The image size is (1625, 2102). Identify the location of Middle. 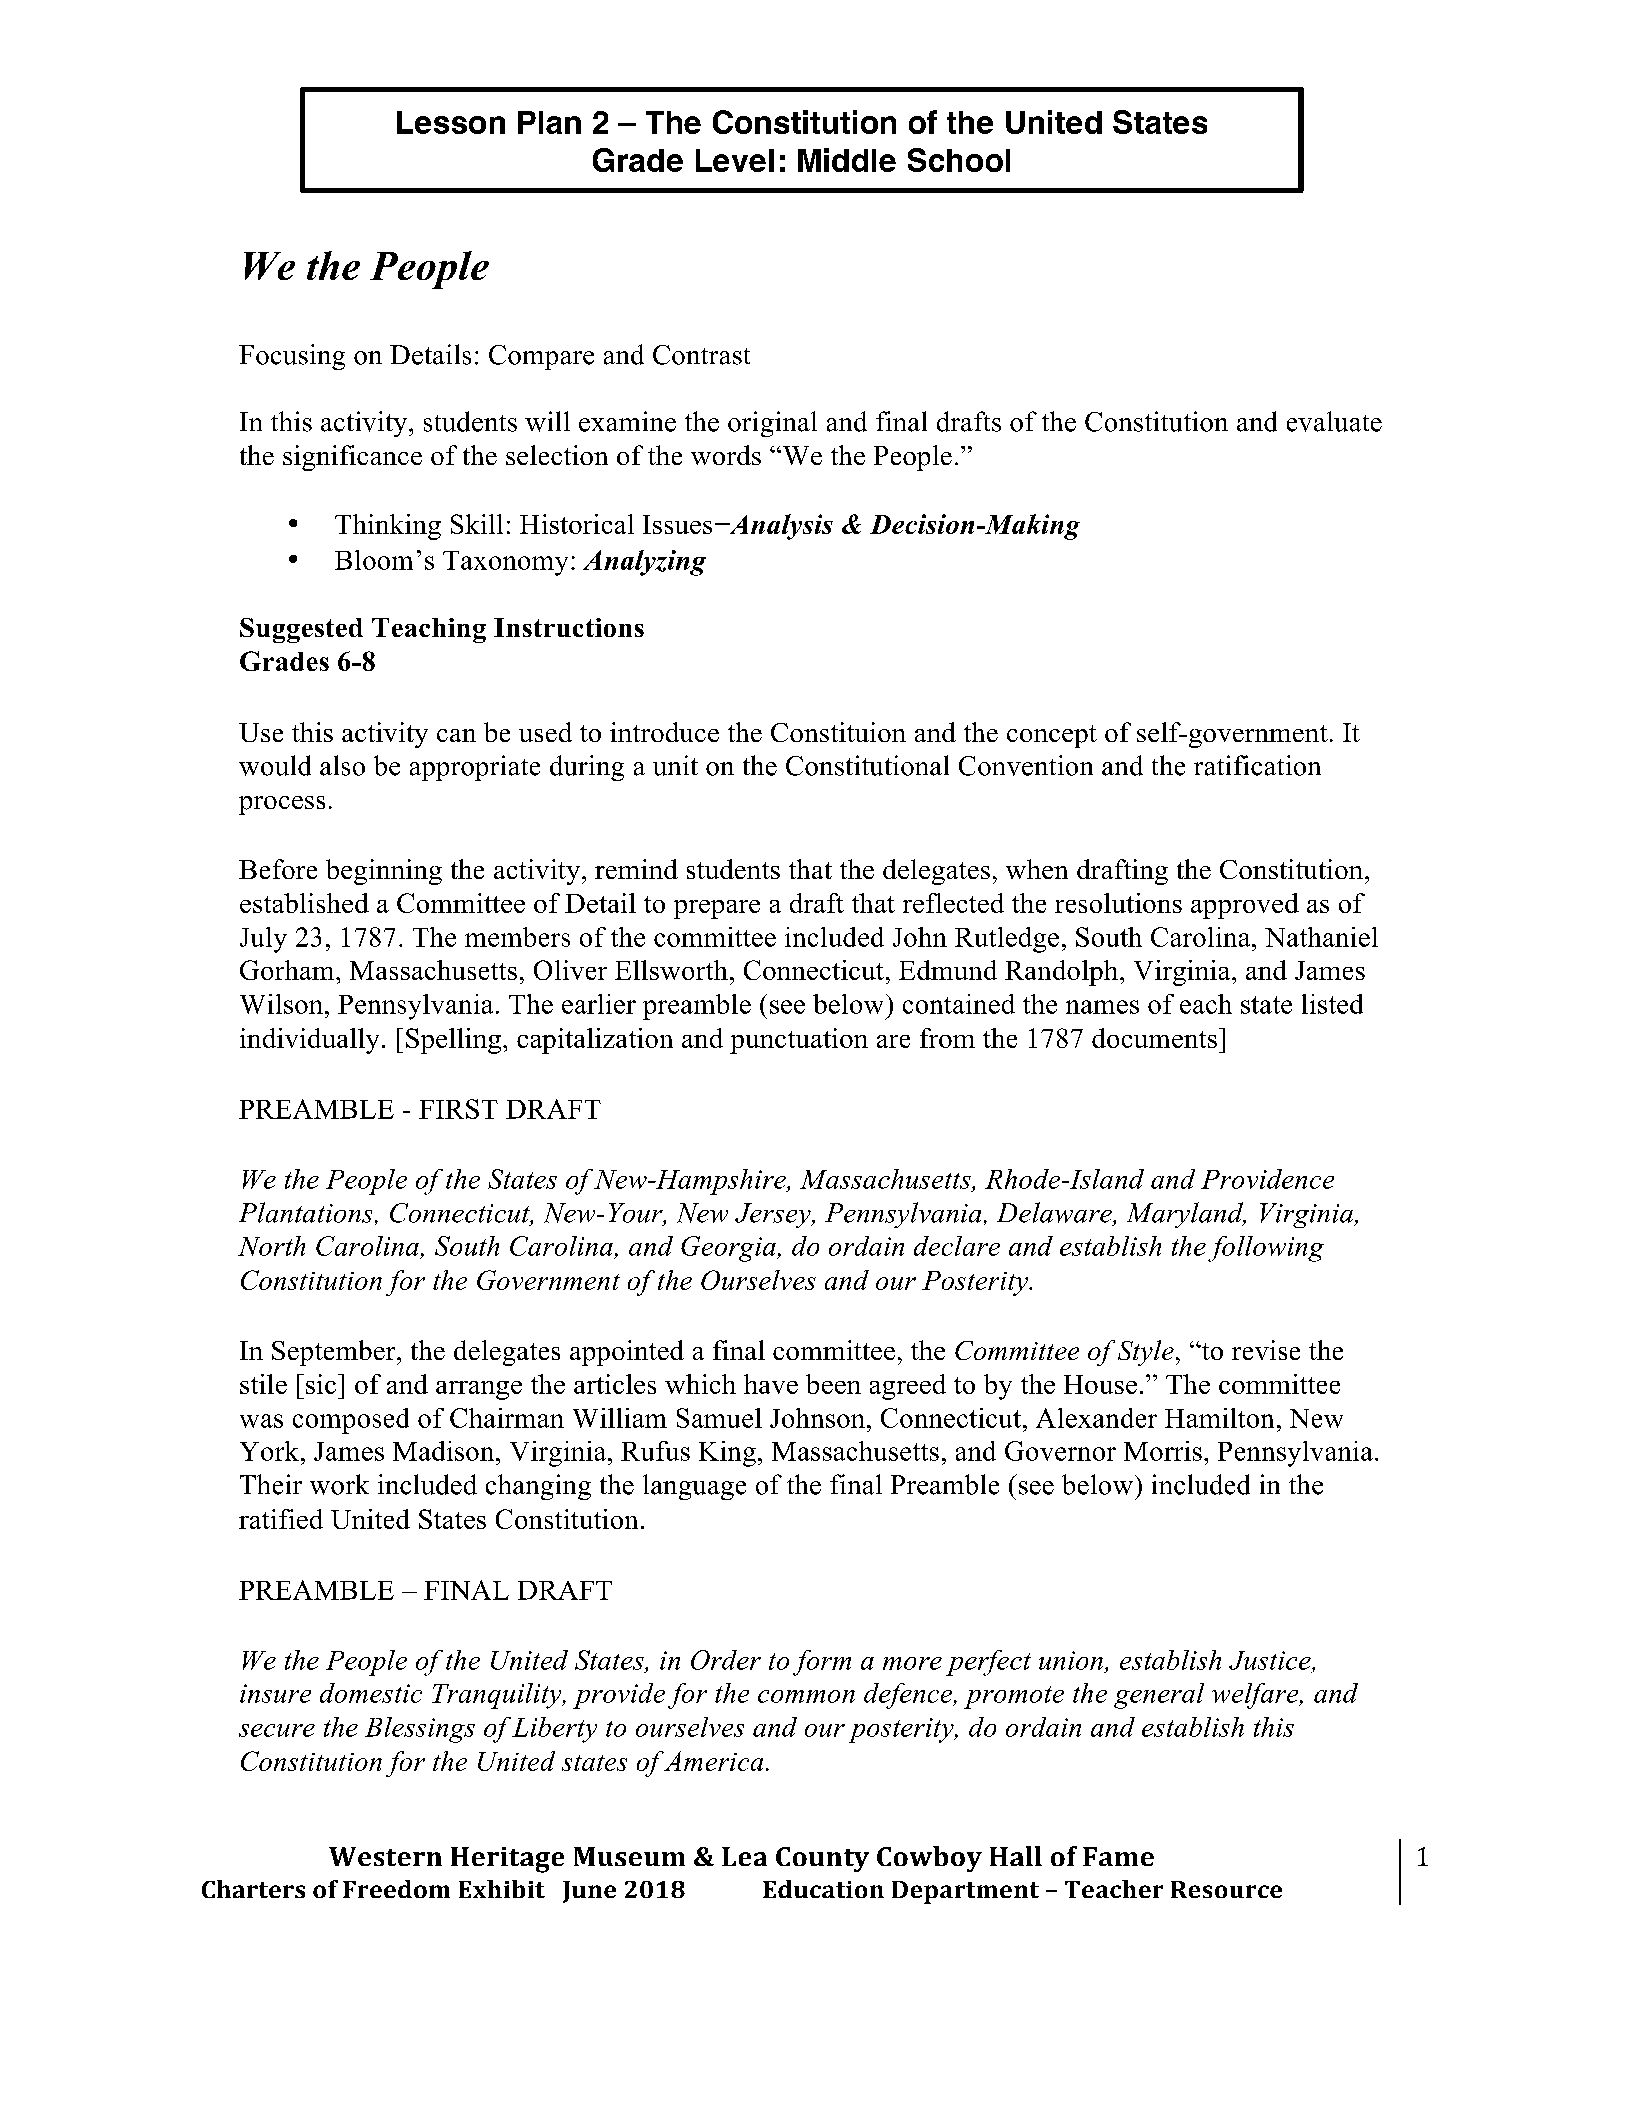
(847, 160).
